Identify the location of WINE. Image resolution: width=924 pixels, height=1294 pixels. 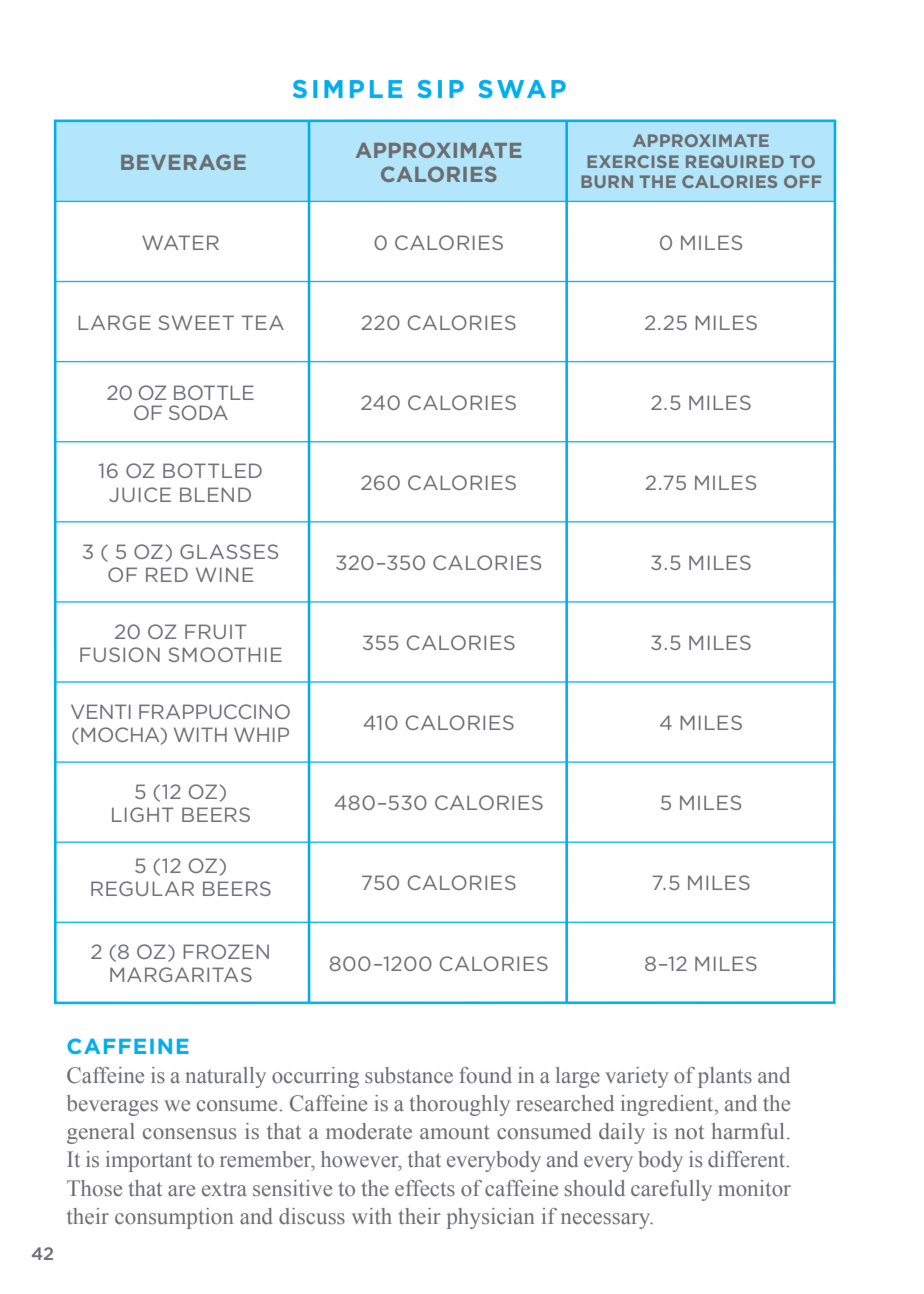
(224, 574).
